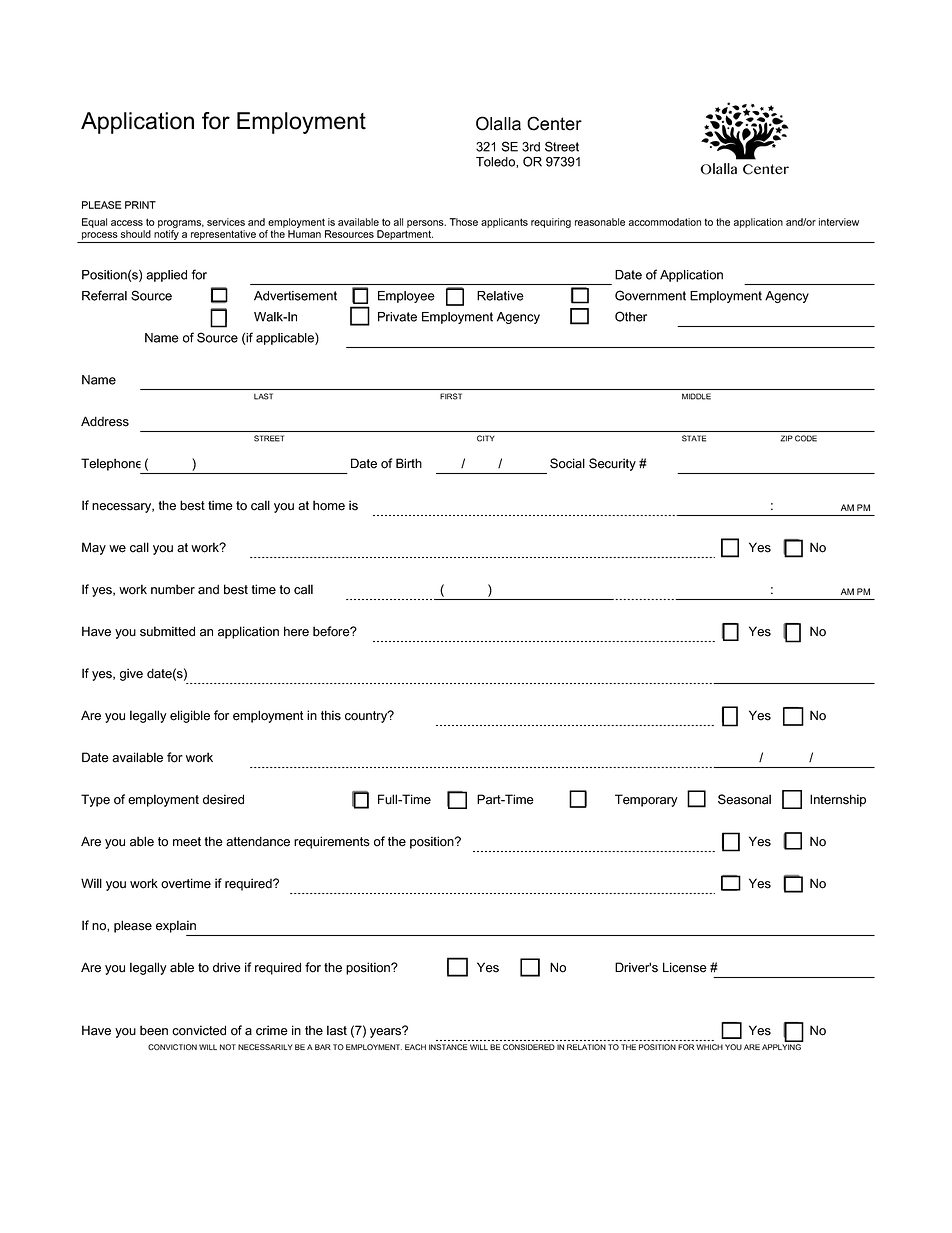 This screenshot has width=952, height=1233. What do you see at coordinates (448, 1047) in the screenshot?
I see `INSTANCE` at bounding box center [448, 1047].
